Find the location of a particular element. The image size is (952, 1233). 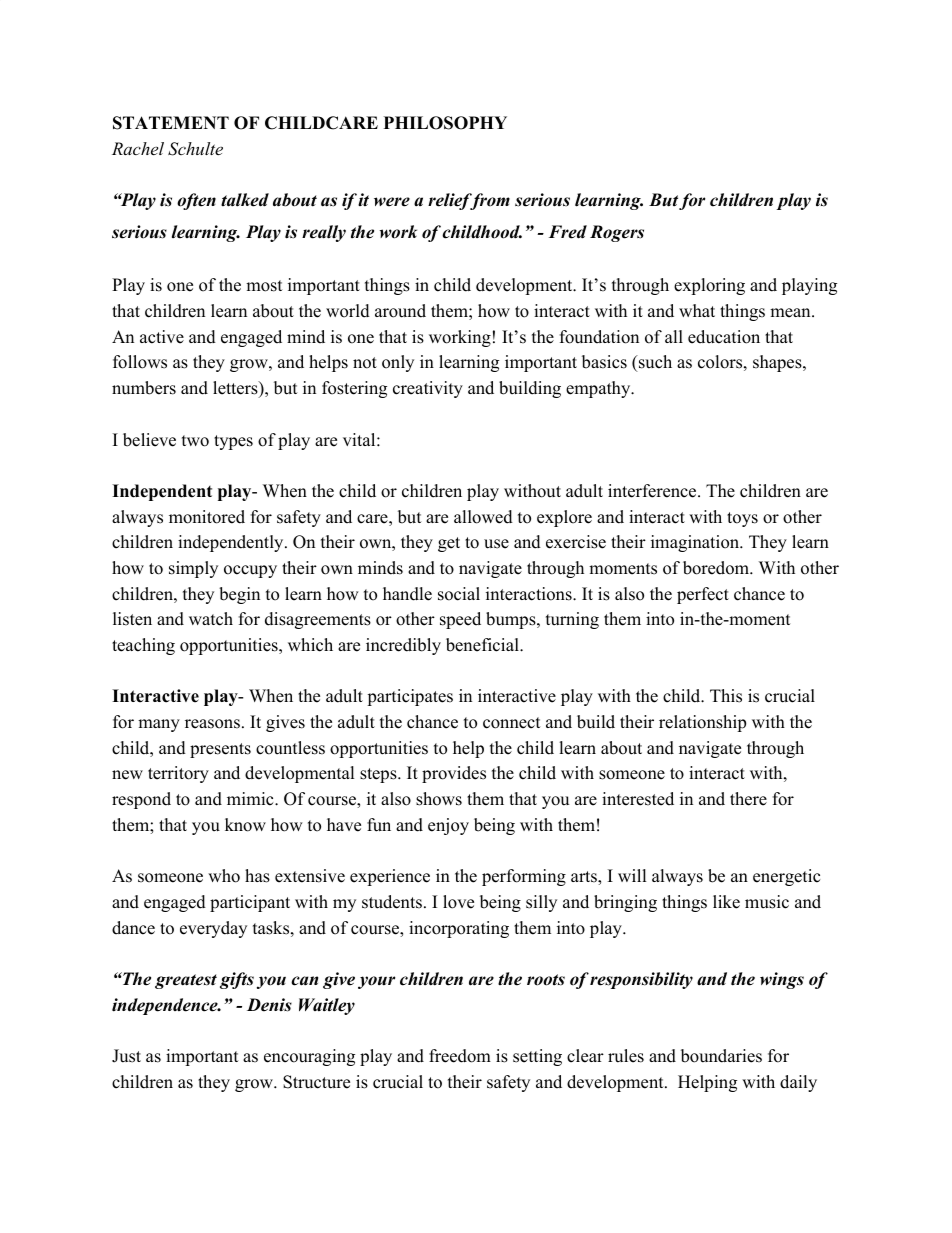

social is located at coordinates (459, 594).
